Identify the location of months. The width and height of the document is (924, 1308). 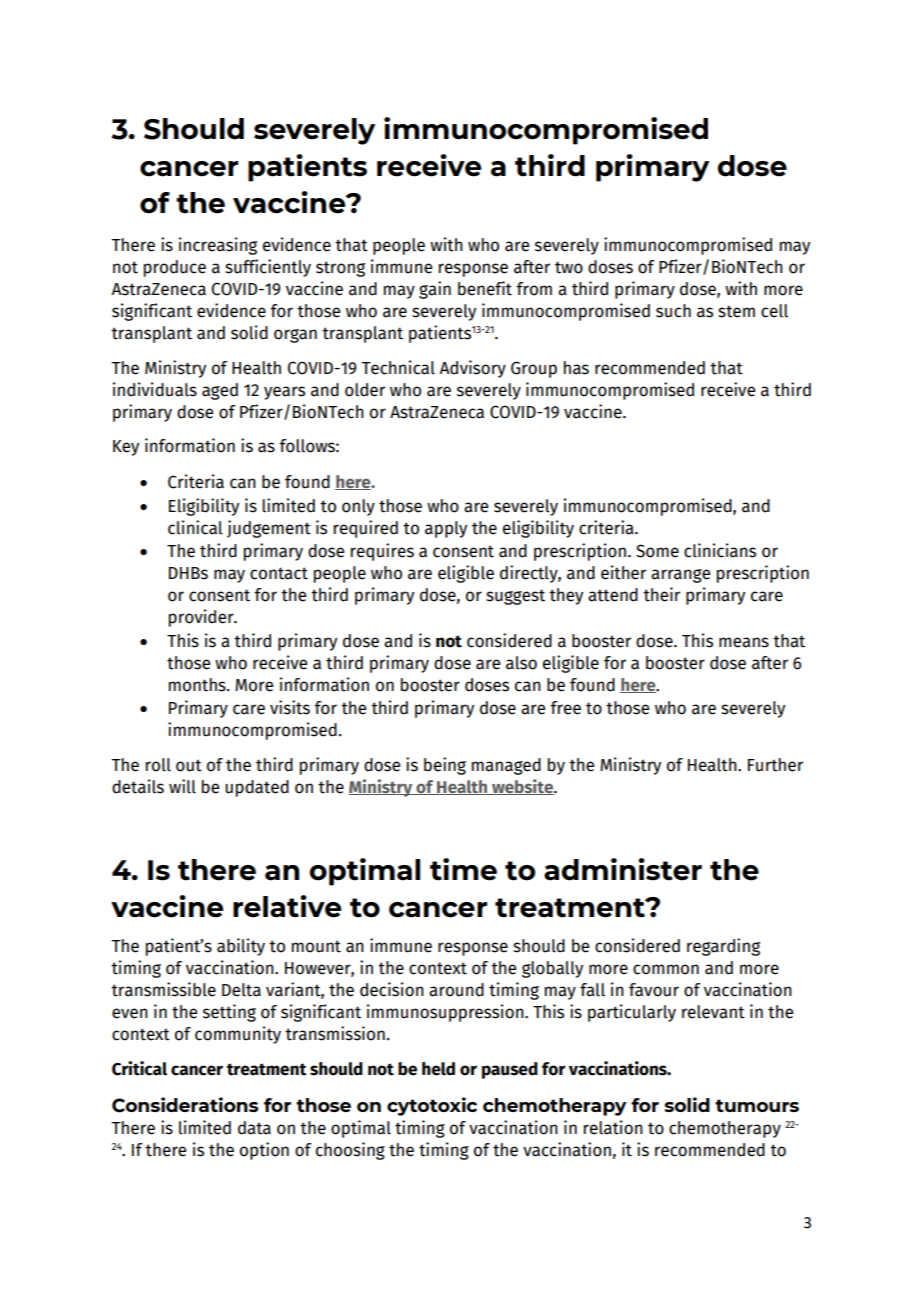
(198, 685).
